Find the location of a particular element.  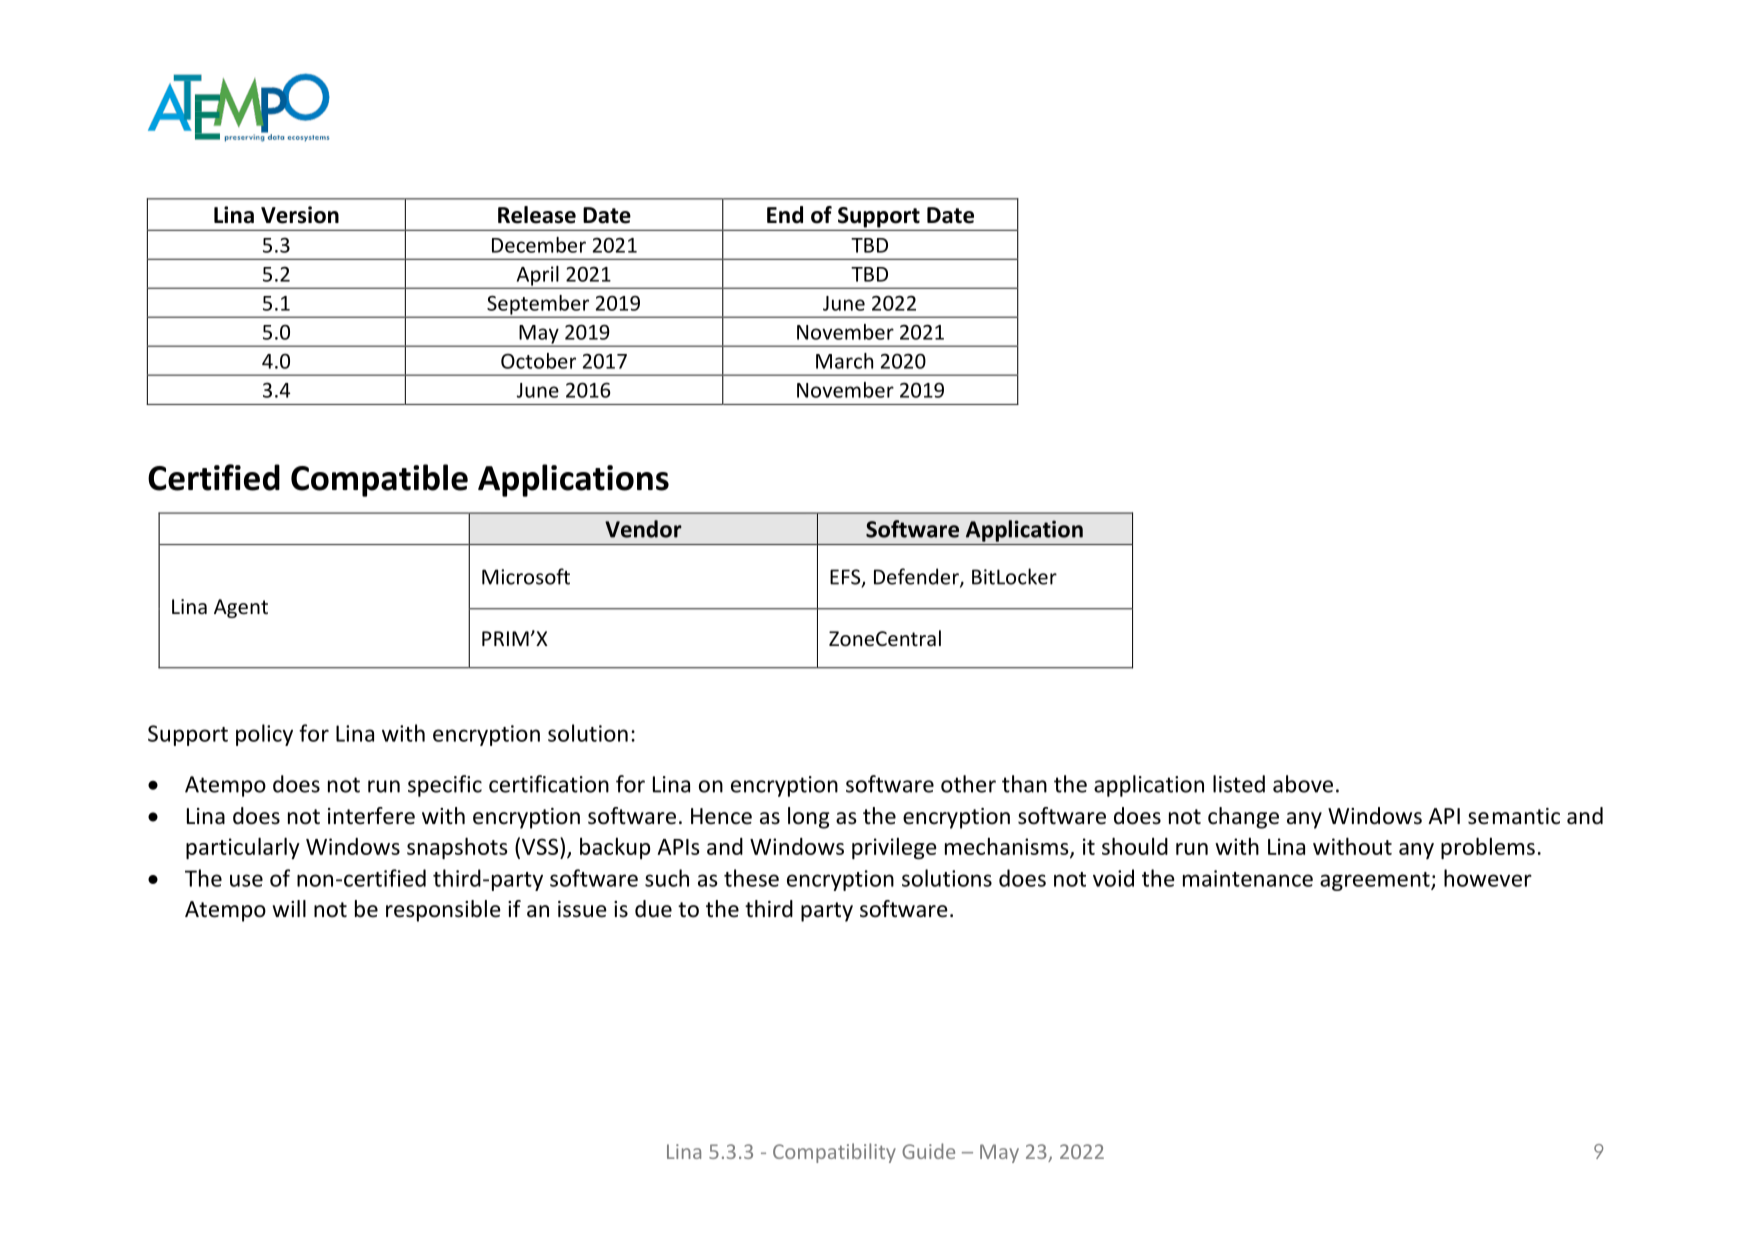

March is located at coordinates (844, 361).
